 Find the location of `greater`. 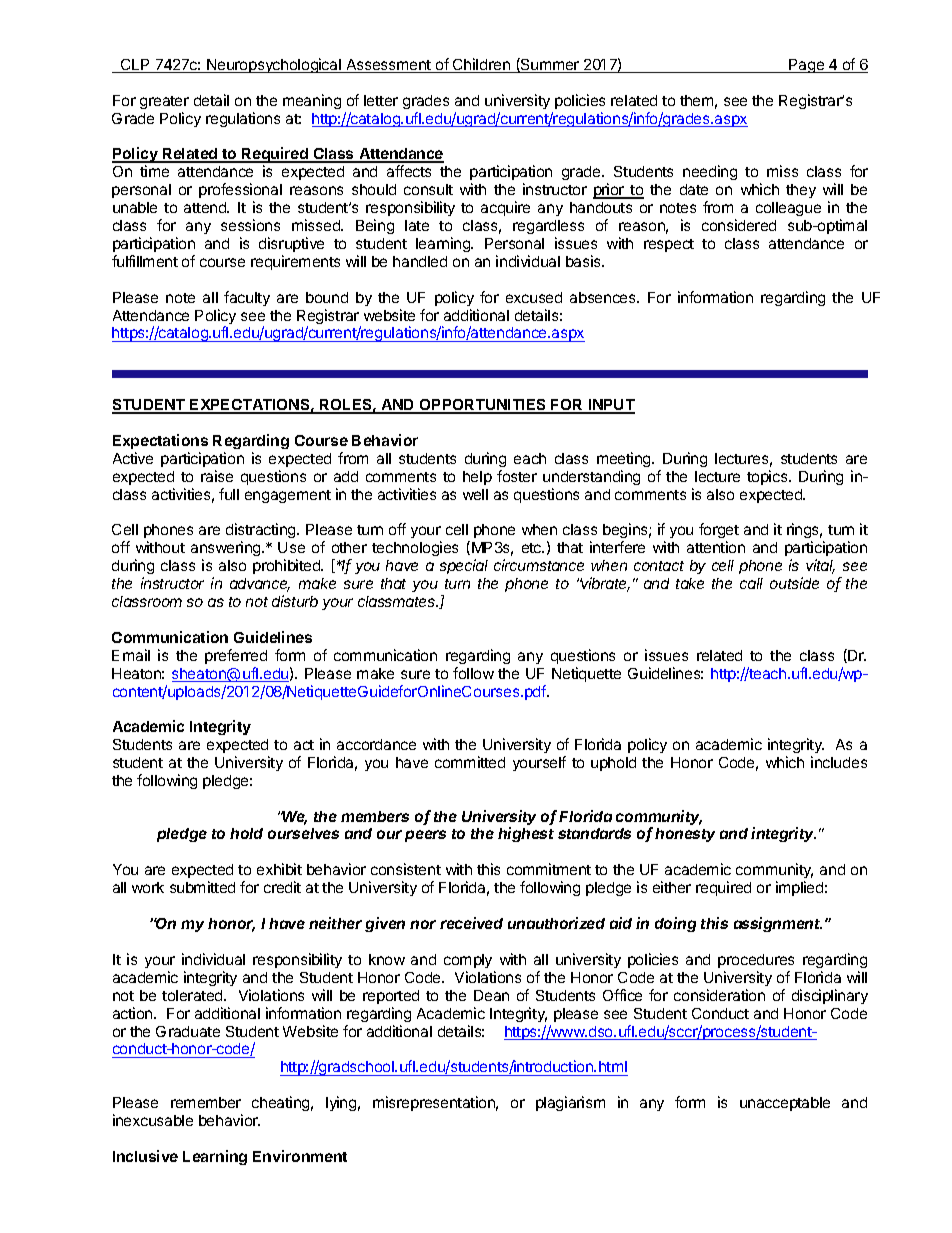

greater is located at coordinates (164, 102).
